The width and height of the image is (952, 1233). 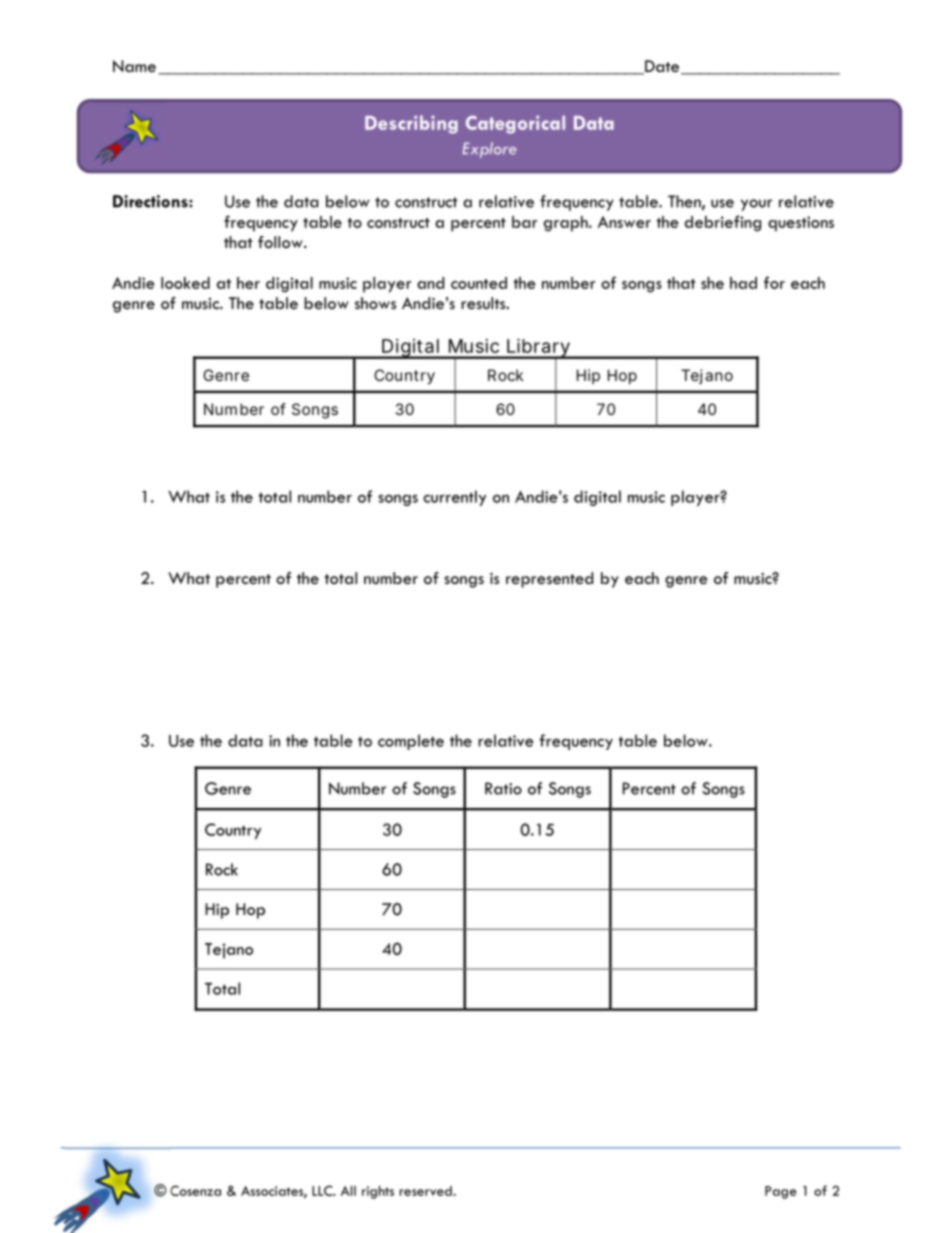 What do you see at coordinates (454, 498) in the image?
I see `currently` at bounding box center [454, 498].
